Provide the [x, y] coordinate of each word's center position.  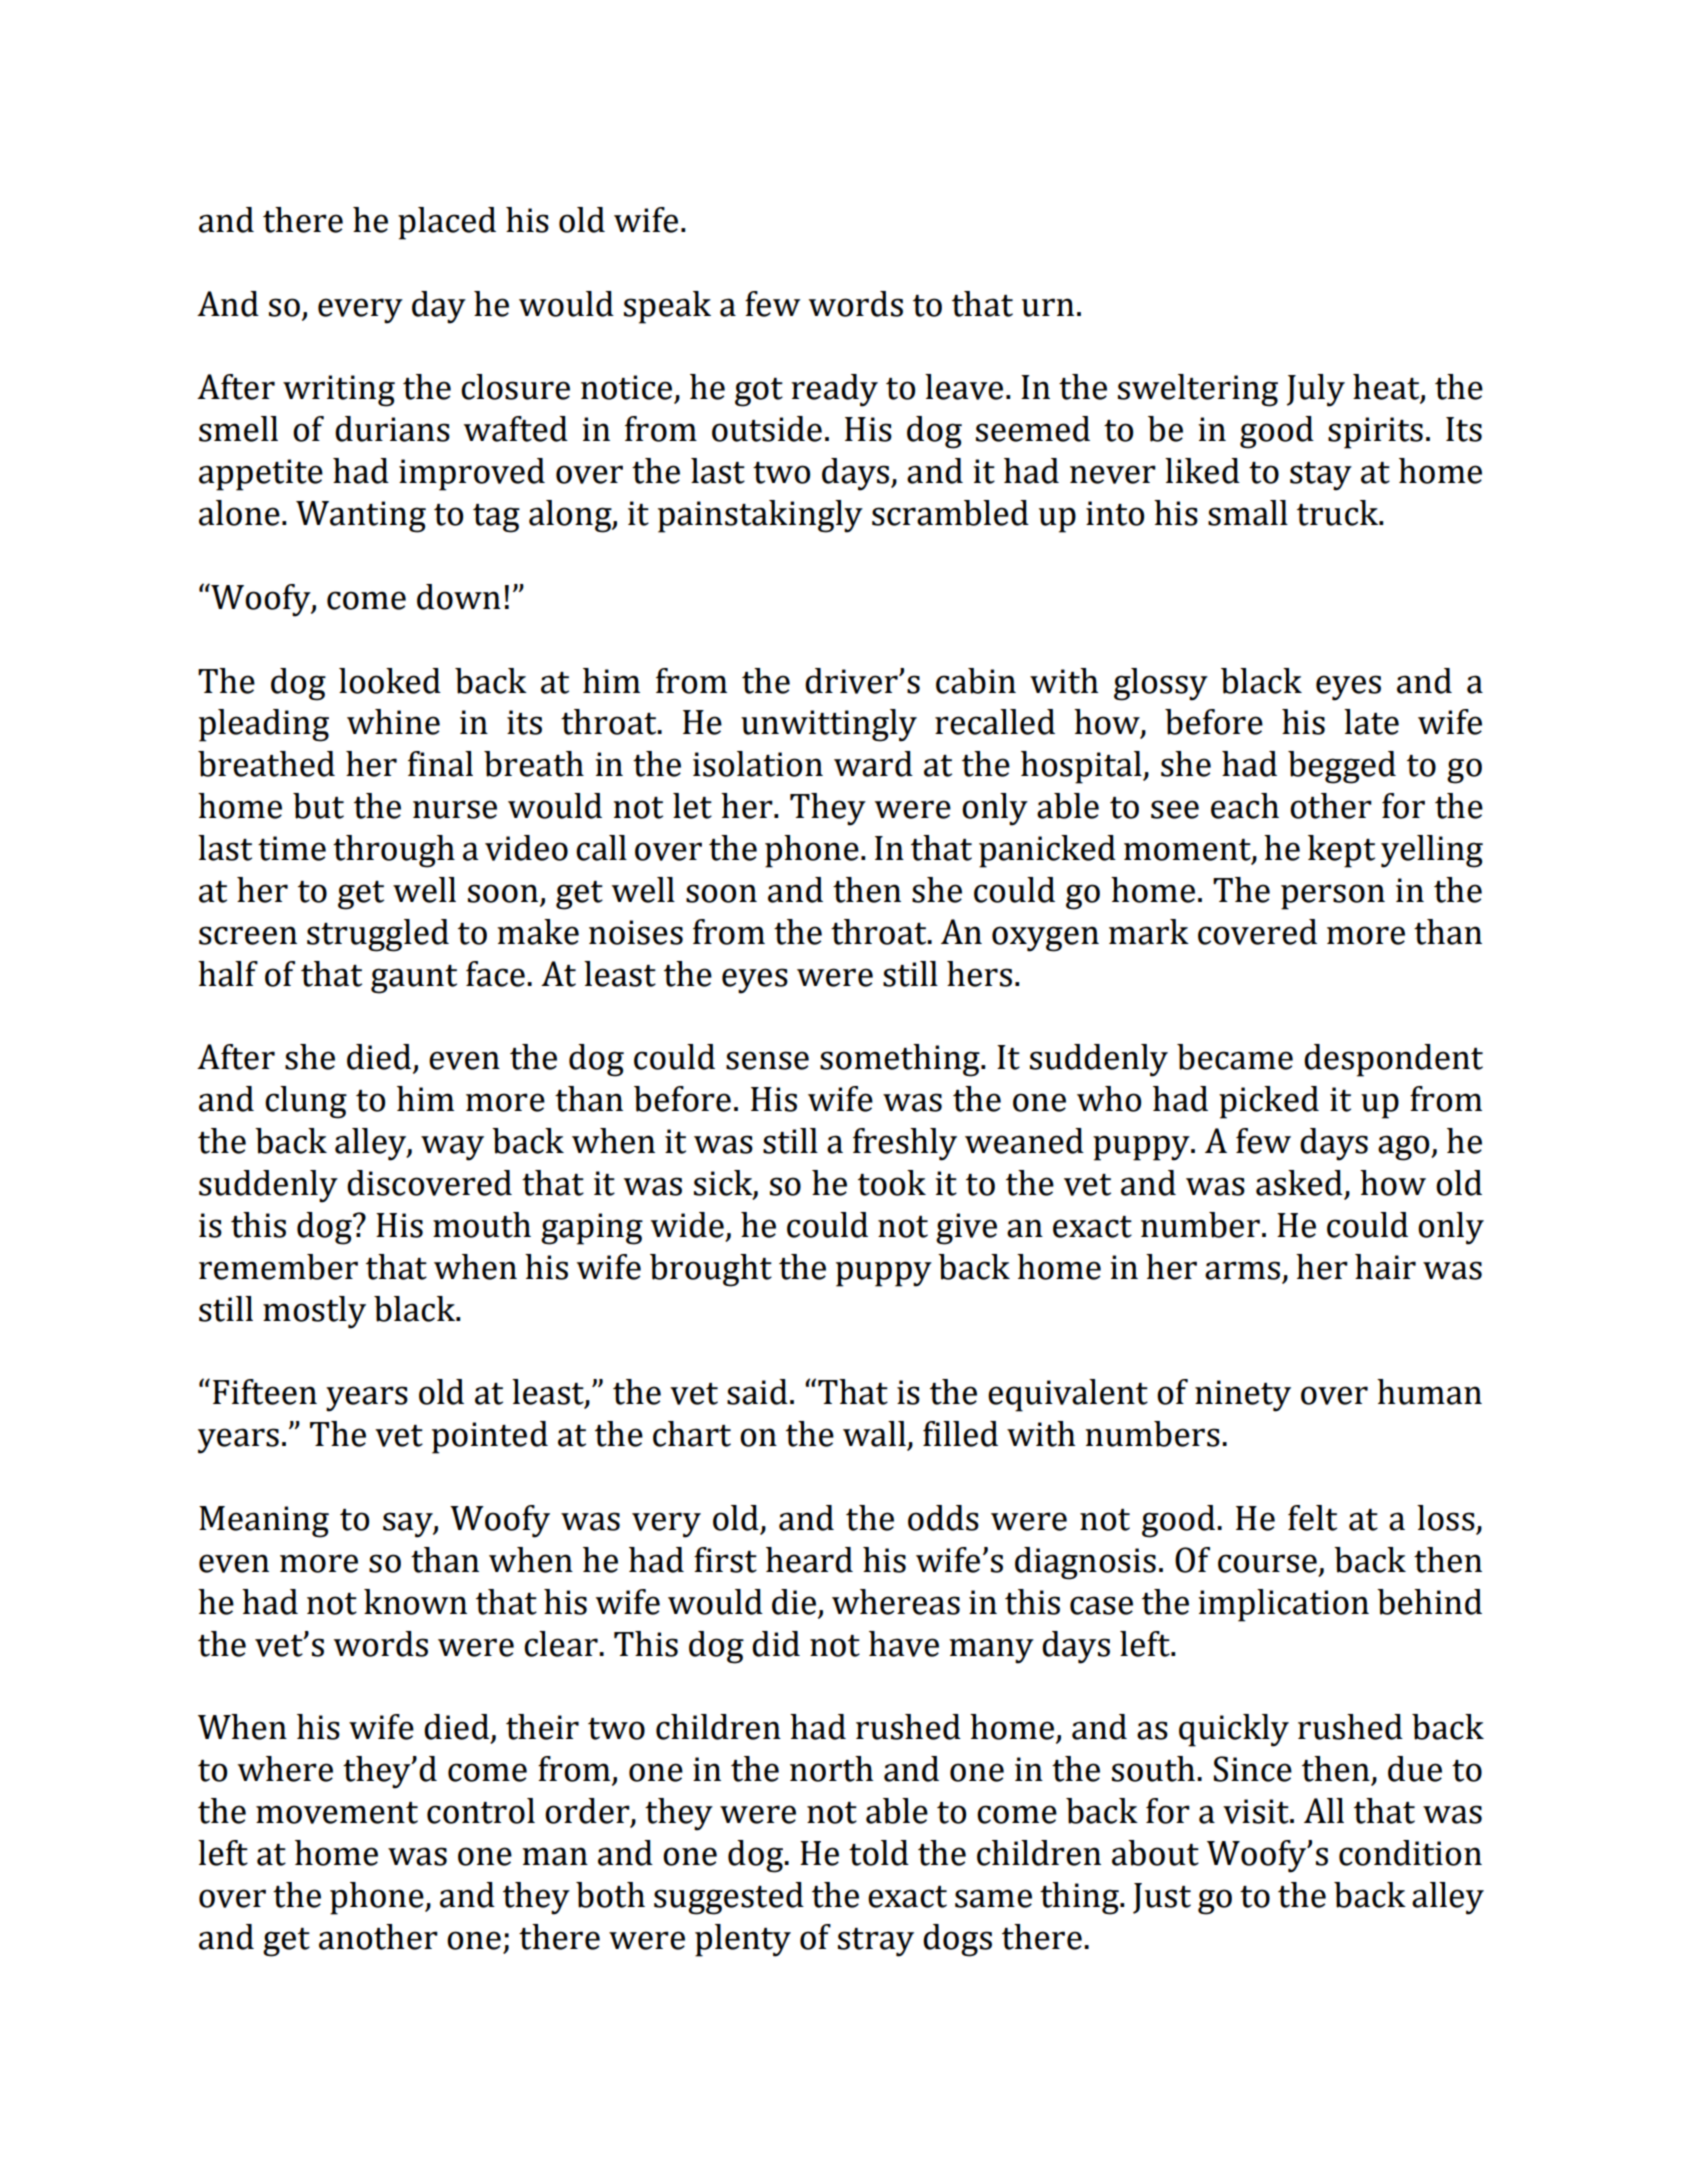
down [459, 597]
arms [1242, 1270]
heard [809, 1560]
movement [337, 1813]
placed [447, 223]
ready [834, 390]
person [1333, 897]
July [1316, 390]
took [892, 1183]
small [1248, 513]
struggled [378, 935]
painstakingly [760, 516]
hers [979, 974]
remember [278, 1267]
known [415, 1602]
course [1267, 1563]
